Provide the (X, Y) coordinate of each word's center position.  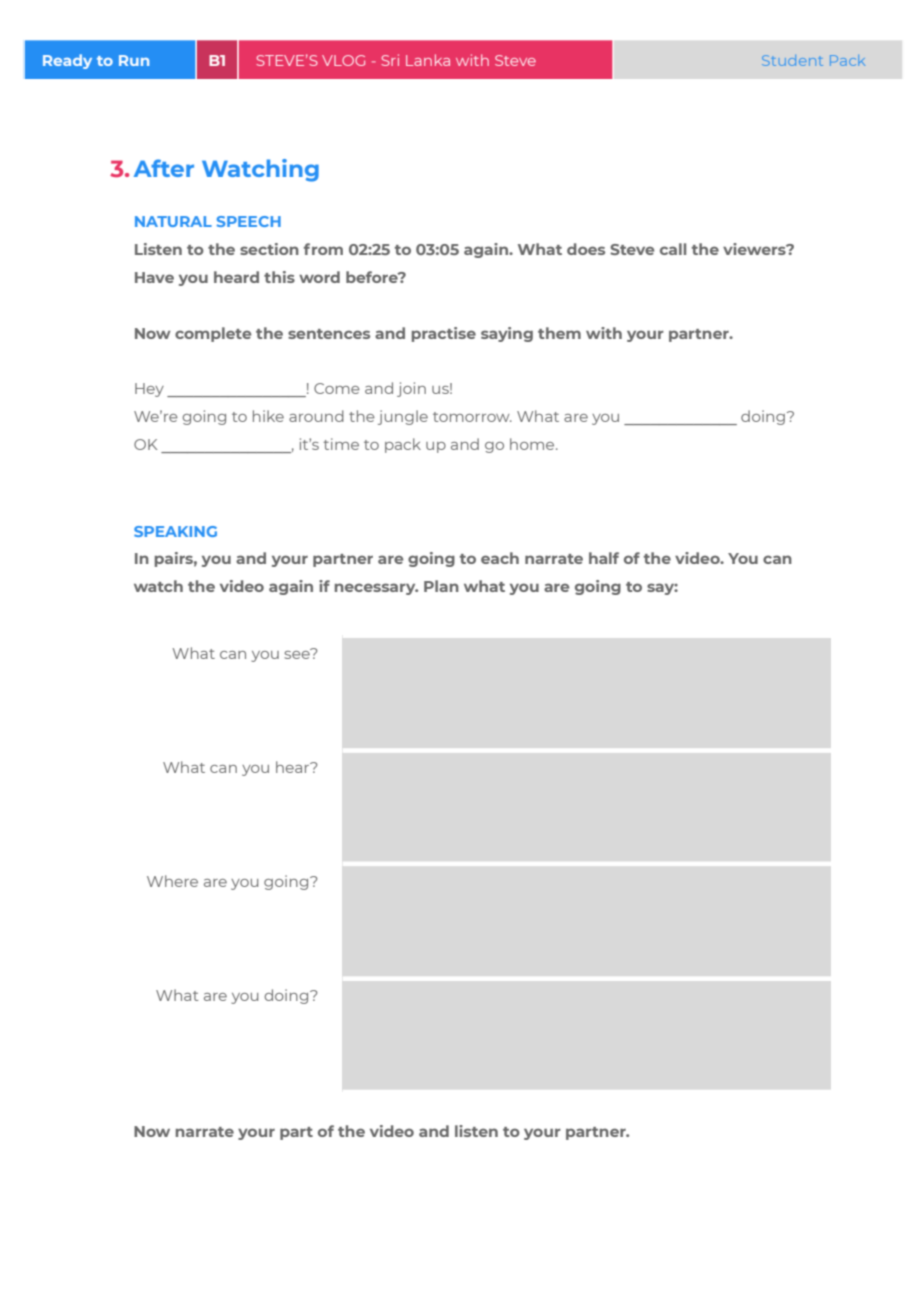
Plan (441, 586)
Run (134, 60)
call (673, 249)
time (341, 444)
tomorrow (472, 417)
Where (172, 881)
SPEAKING (175, 531)
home (533, 444)
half (604, 558)
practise (444, 334)
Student (792, 60)
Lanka (428, 60)
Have (154, 277)
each (500, 558)
